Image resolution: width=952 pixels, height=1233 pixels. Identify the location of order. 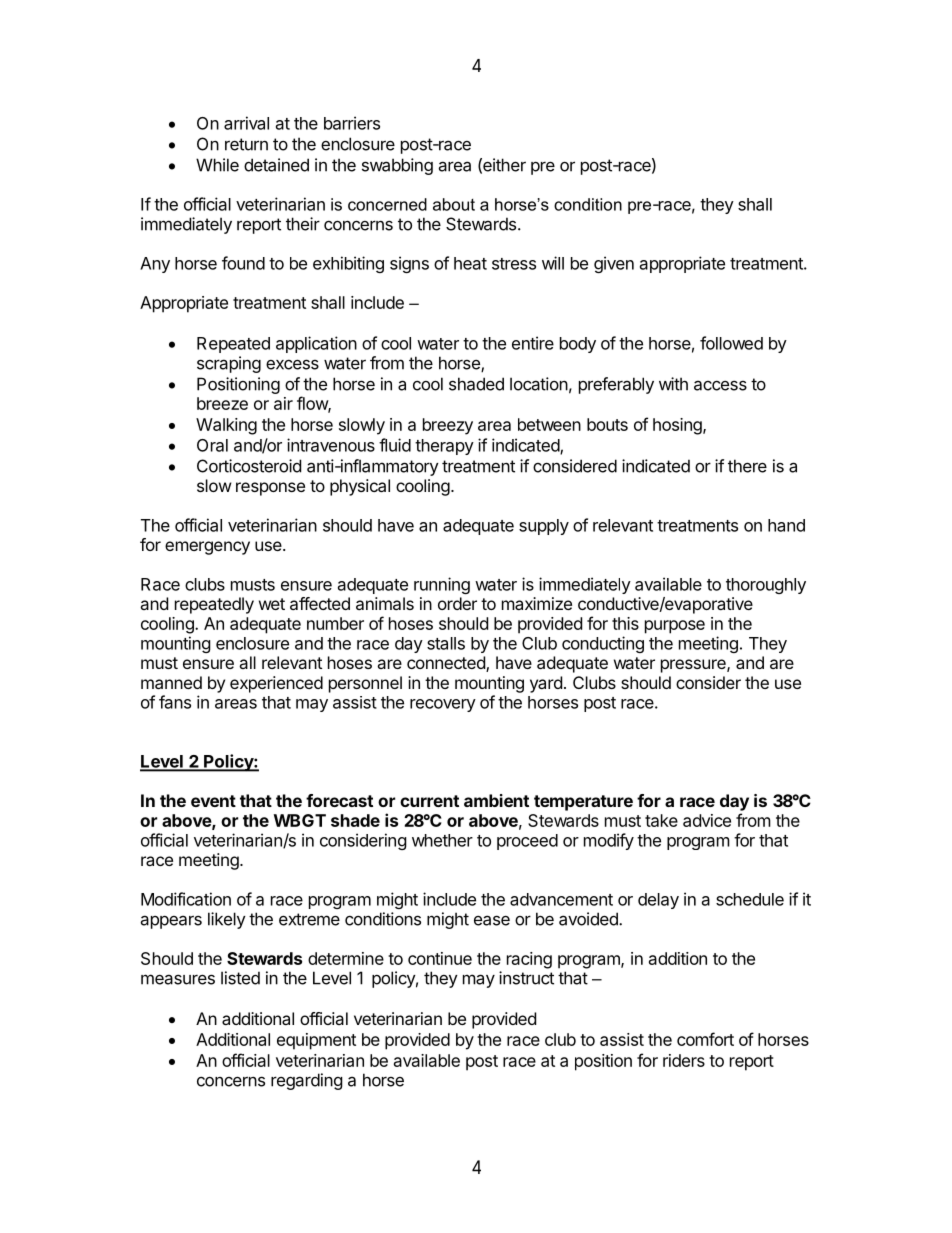
(457, 603).
